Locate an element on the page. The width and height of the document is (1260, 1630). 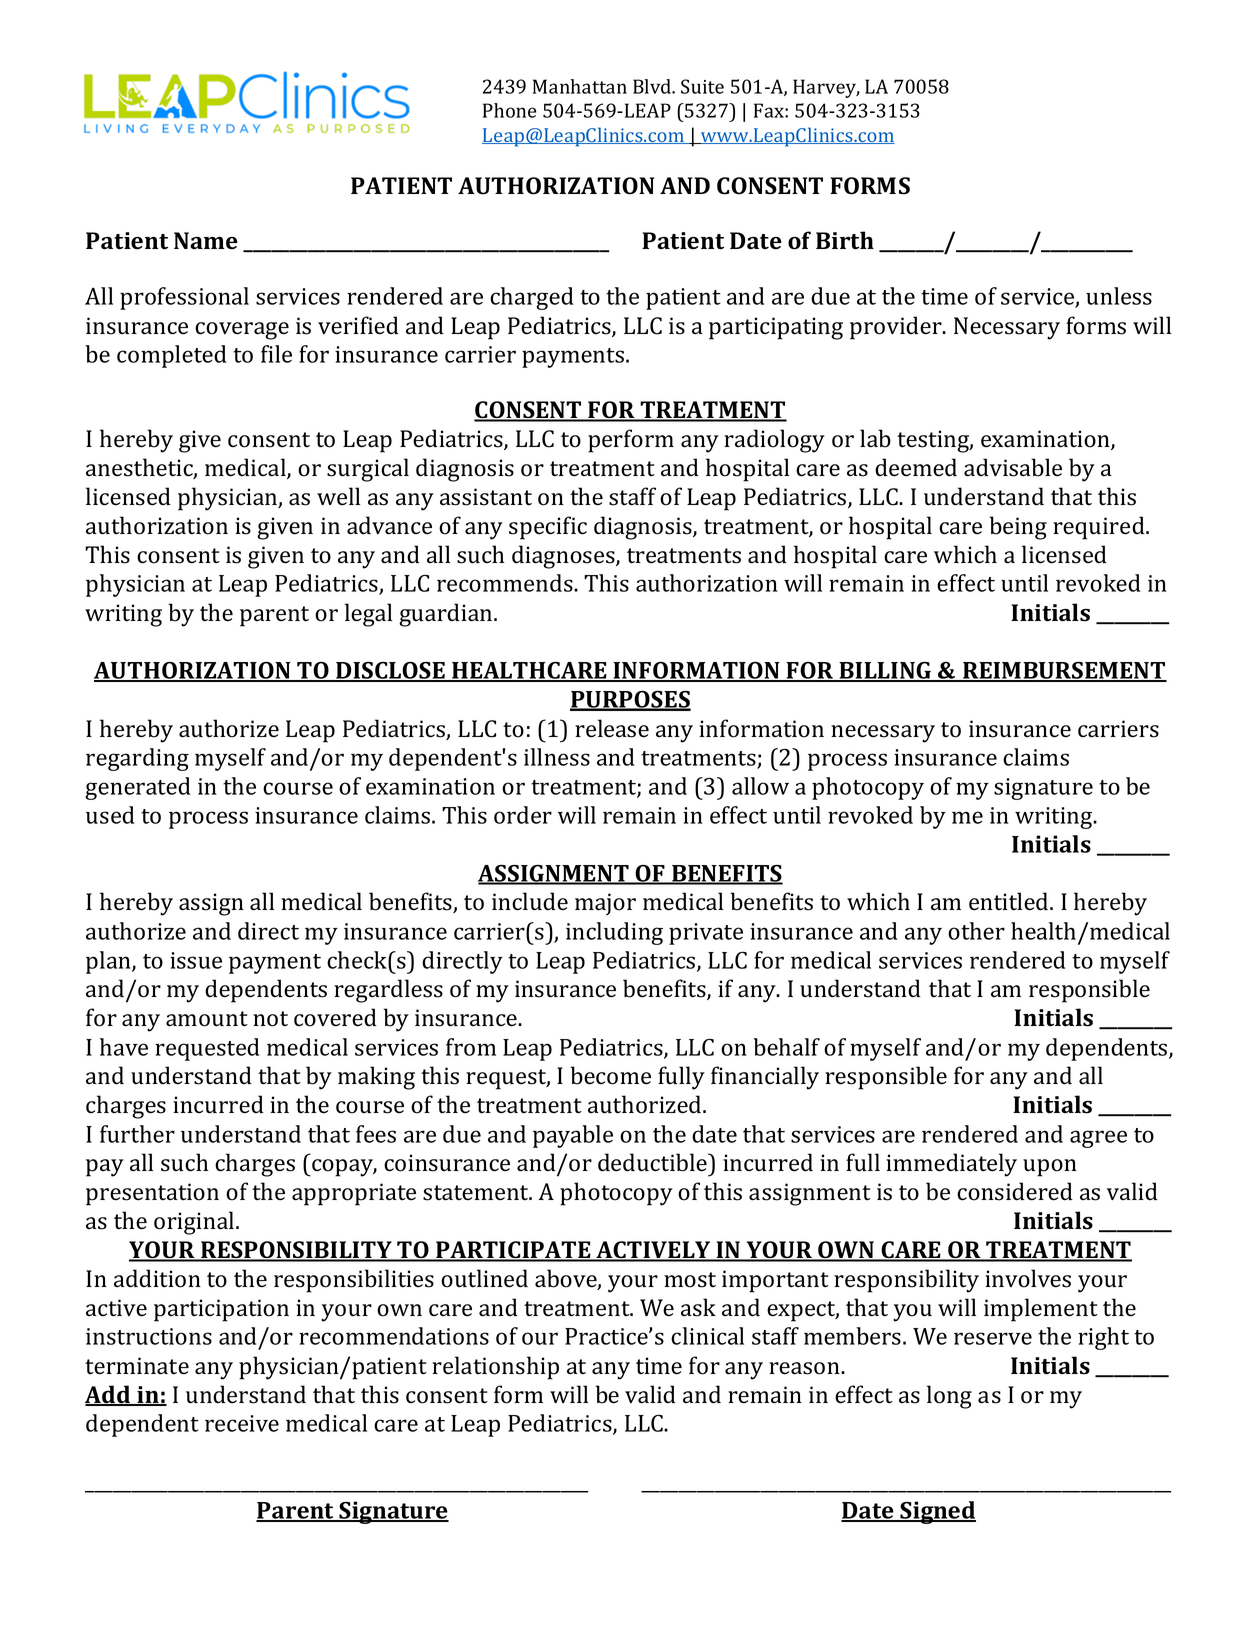
Manhattan is located at coordinates (580, 86).
